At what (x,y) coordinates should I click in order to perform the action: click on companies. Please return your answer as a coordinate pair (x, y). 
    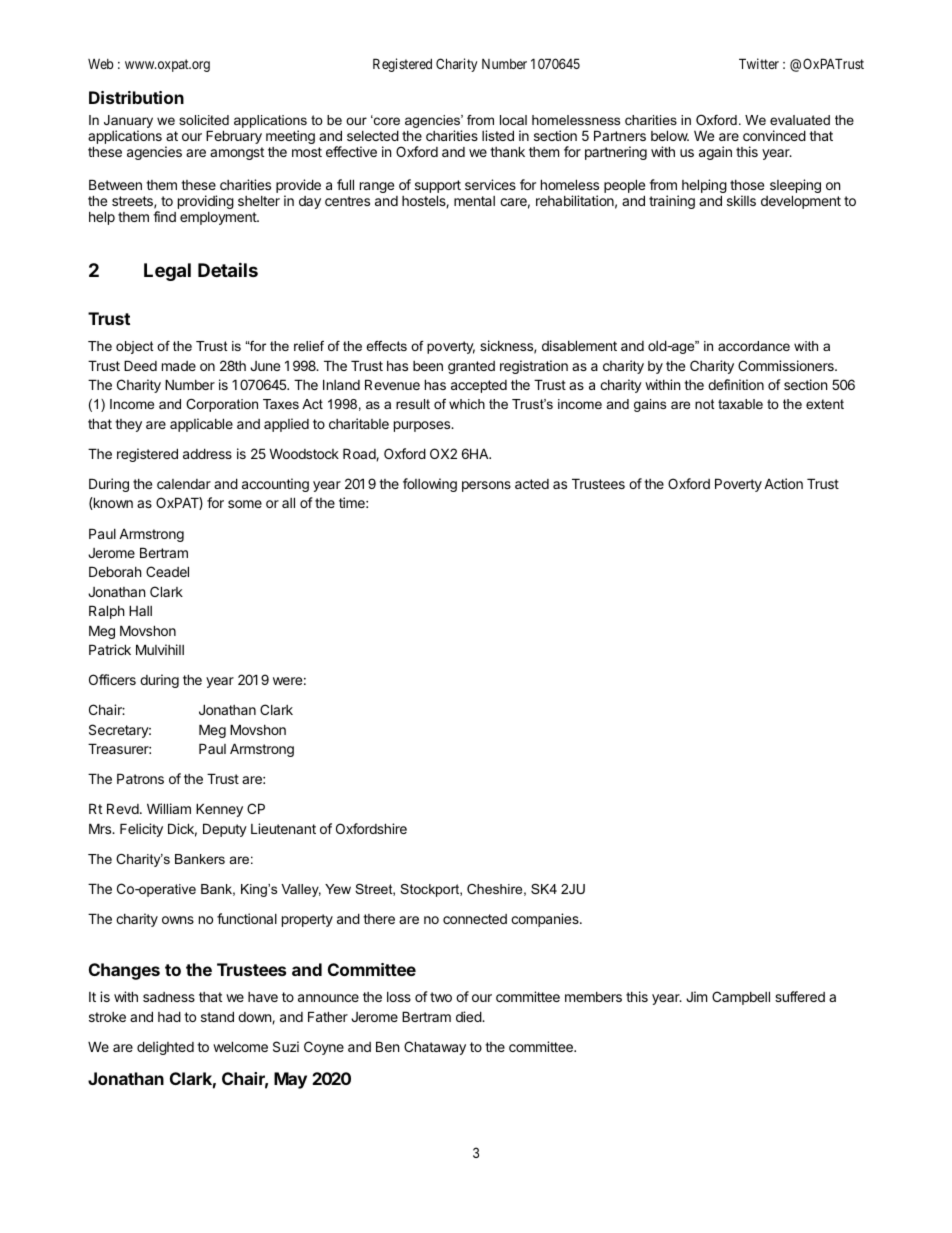
    Looking at the image, I should click on (546, 920).
